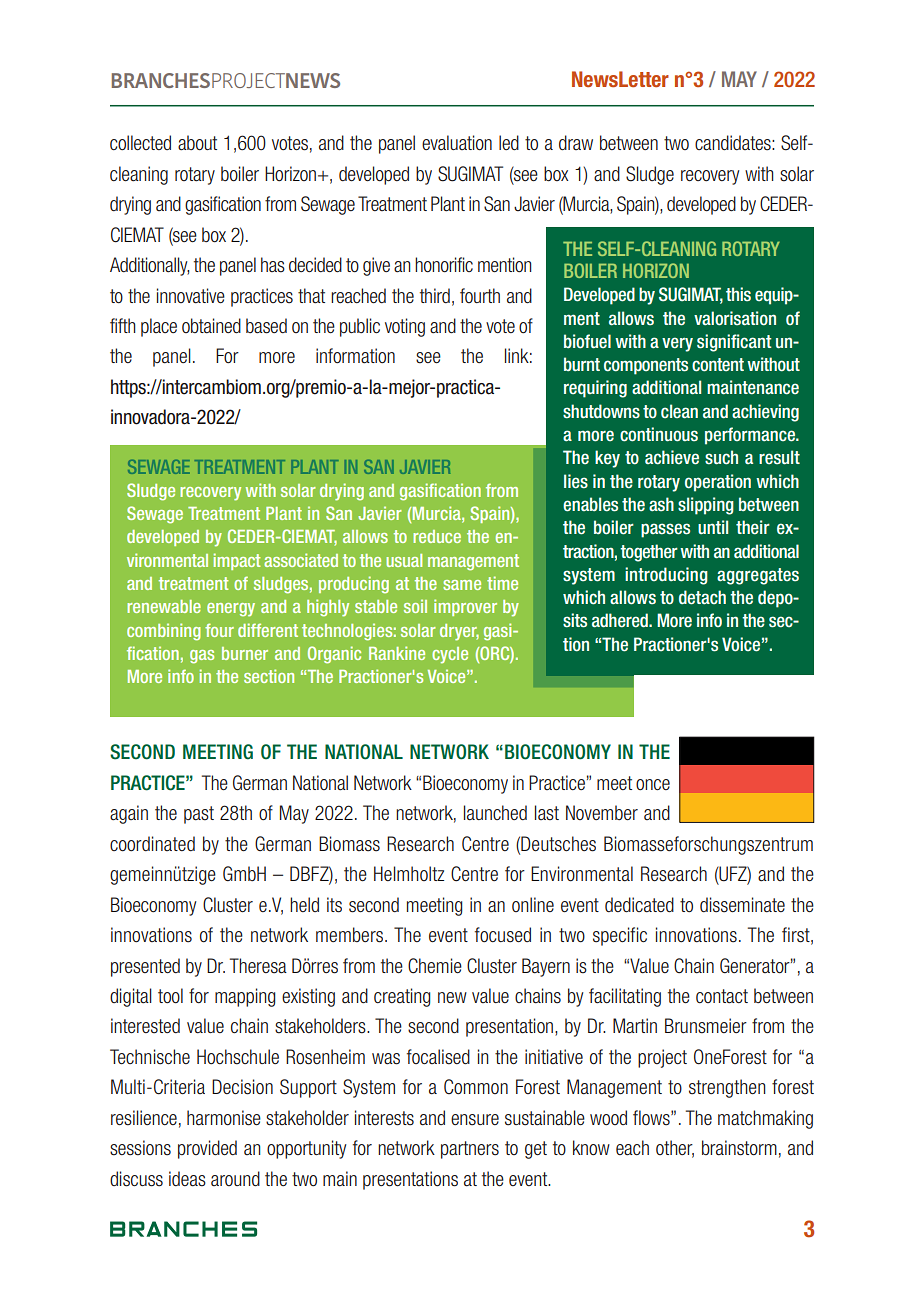 This image has height=1308, width=924. Describe the element at coordinates (207, 1149) in the image. I see `provided` at that location.
